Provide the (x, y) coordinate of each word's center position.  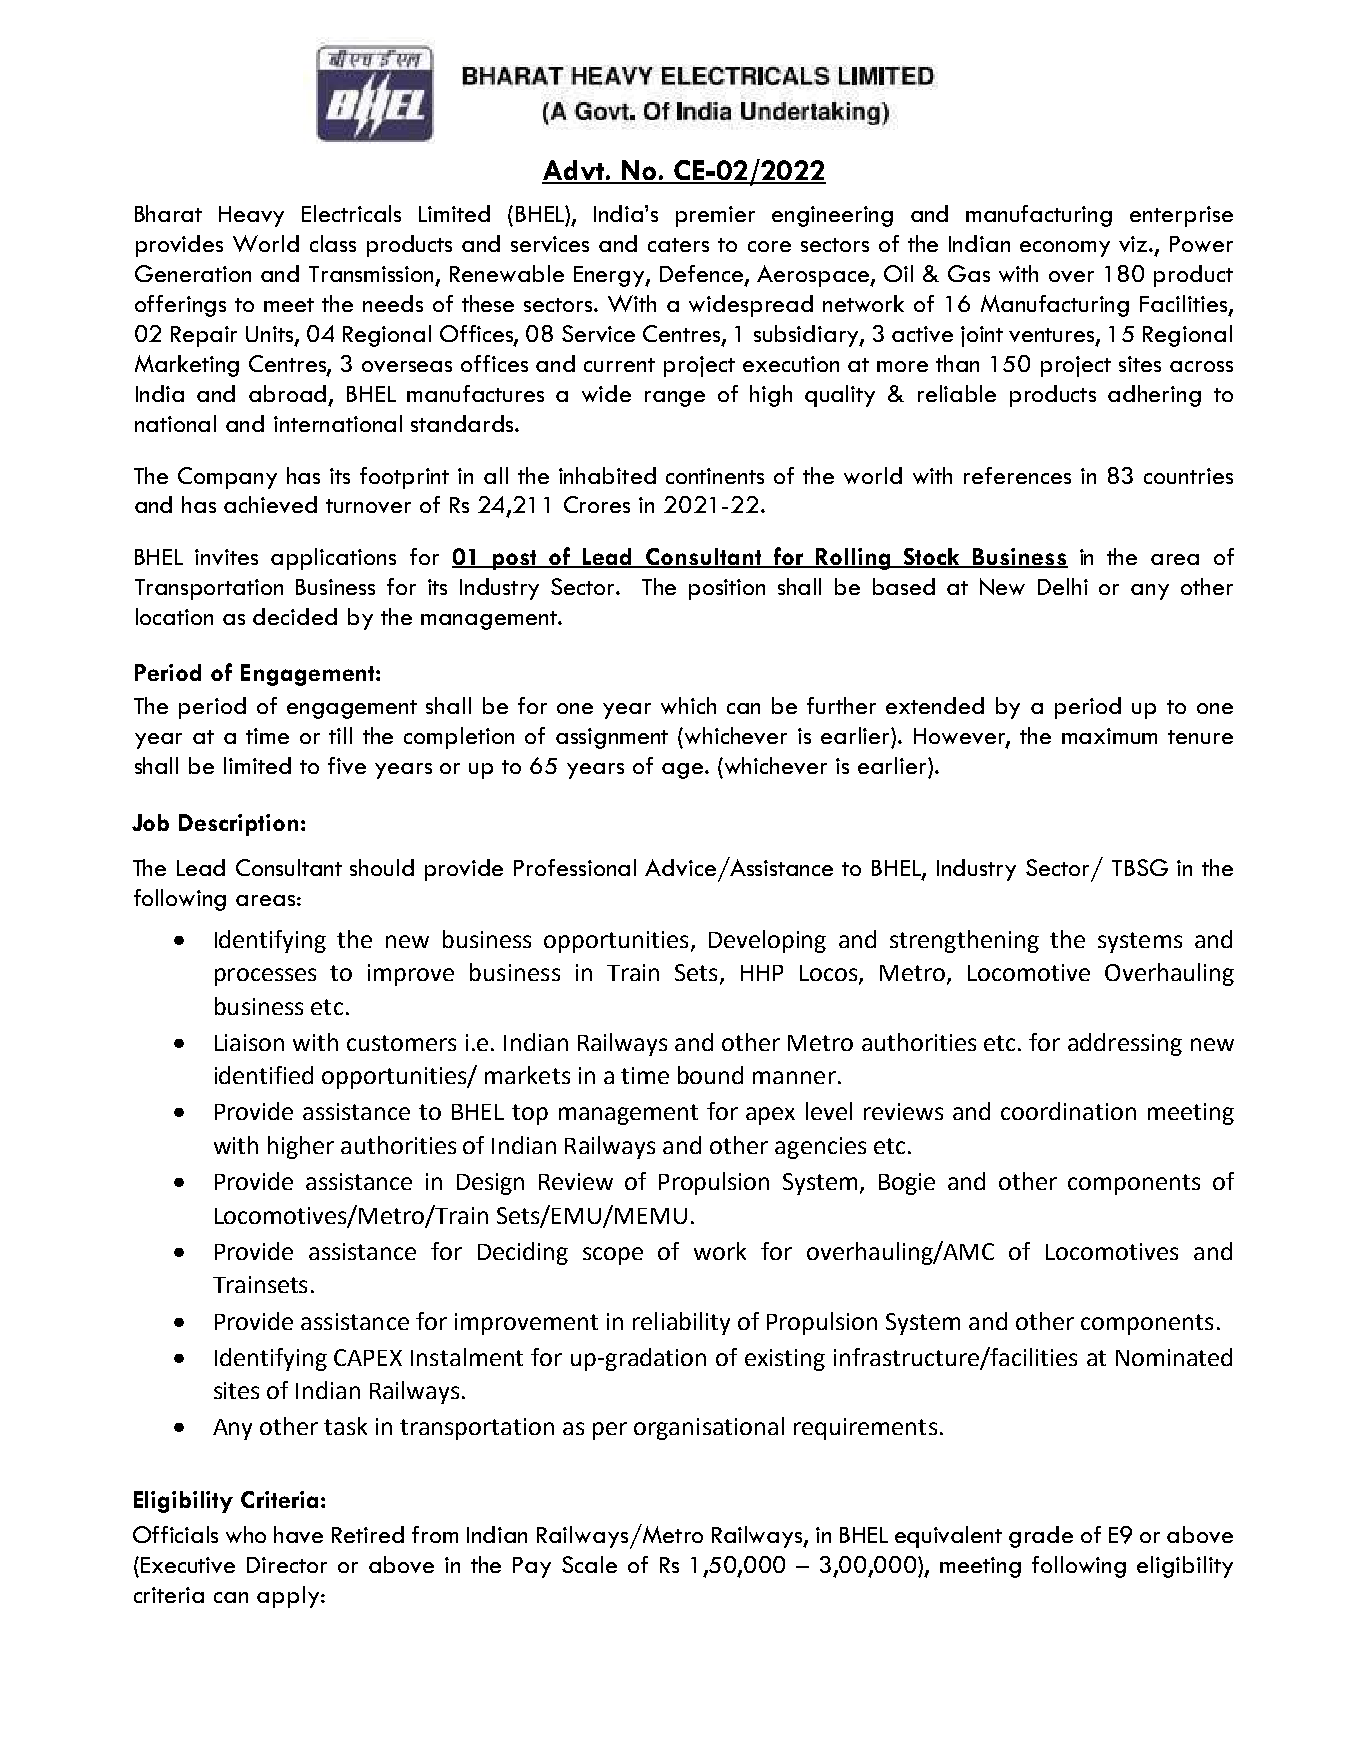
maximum (1109, 736)
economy (1065, 249)
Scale (589, 1564)
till (340, 735)
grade (1041, 1537)
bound (710, 1075)
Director (287, 1565)
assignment (612, 738)
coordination (1068, 1111)
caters (678, 245)
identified (264, 1075)
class (333, 243)
